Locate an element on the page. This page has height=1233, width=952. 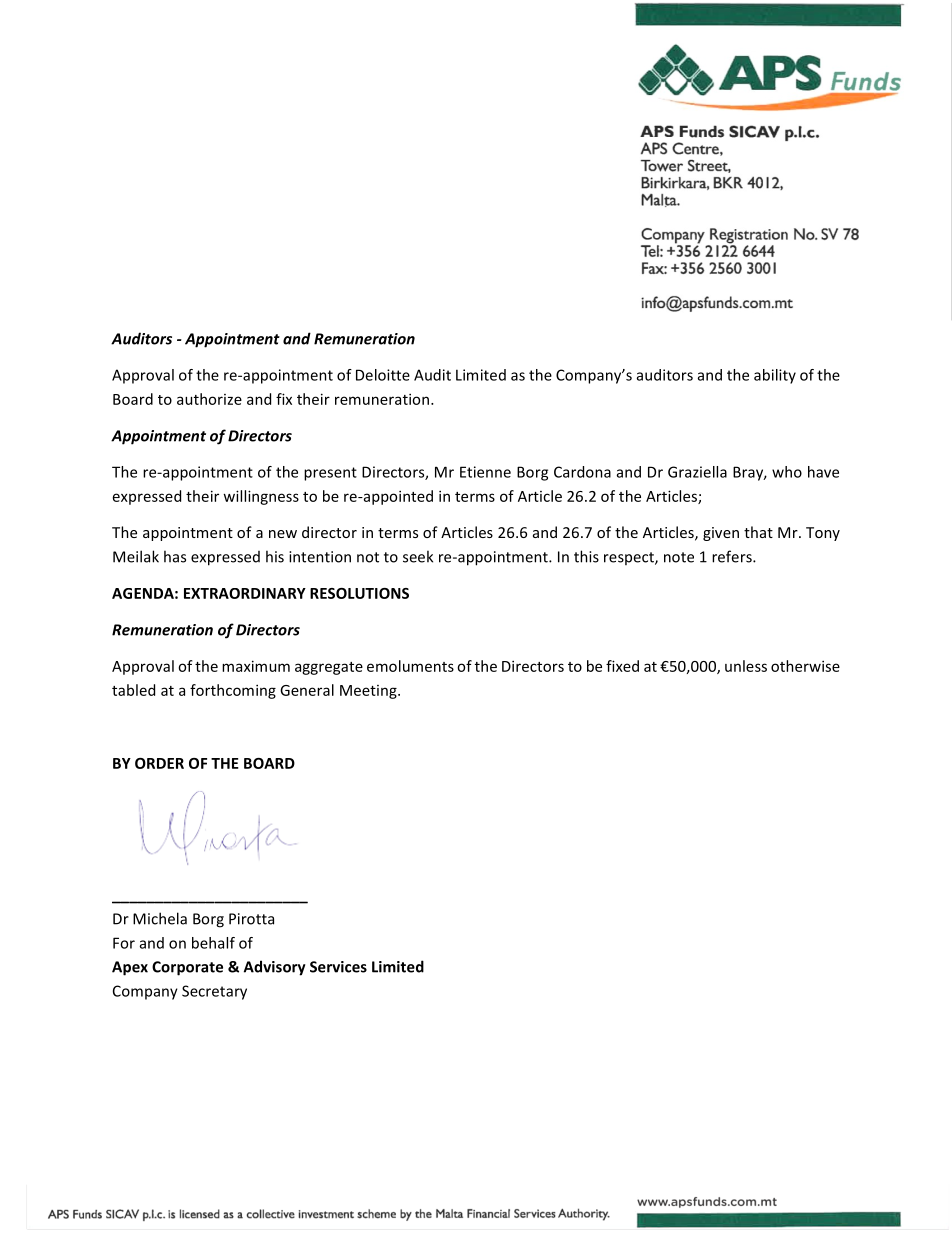
Deloitte is located at coordinates (383, 375).
